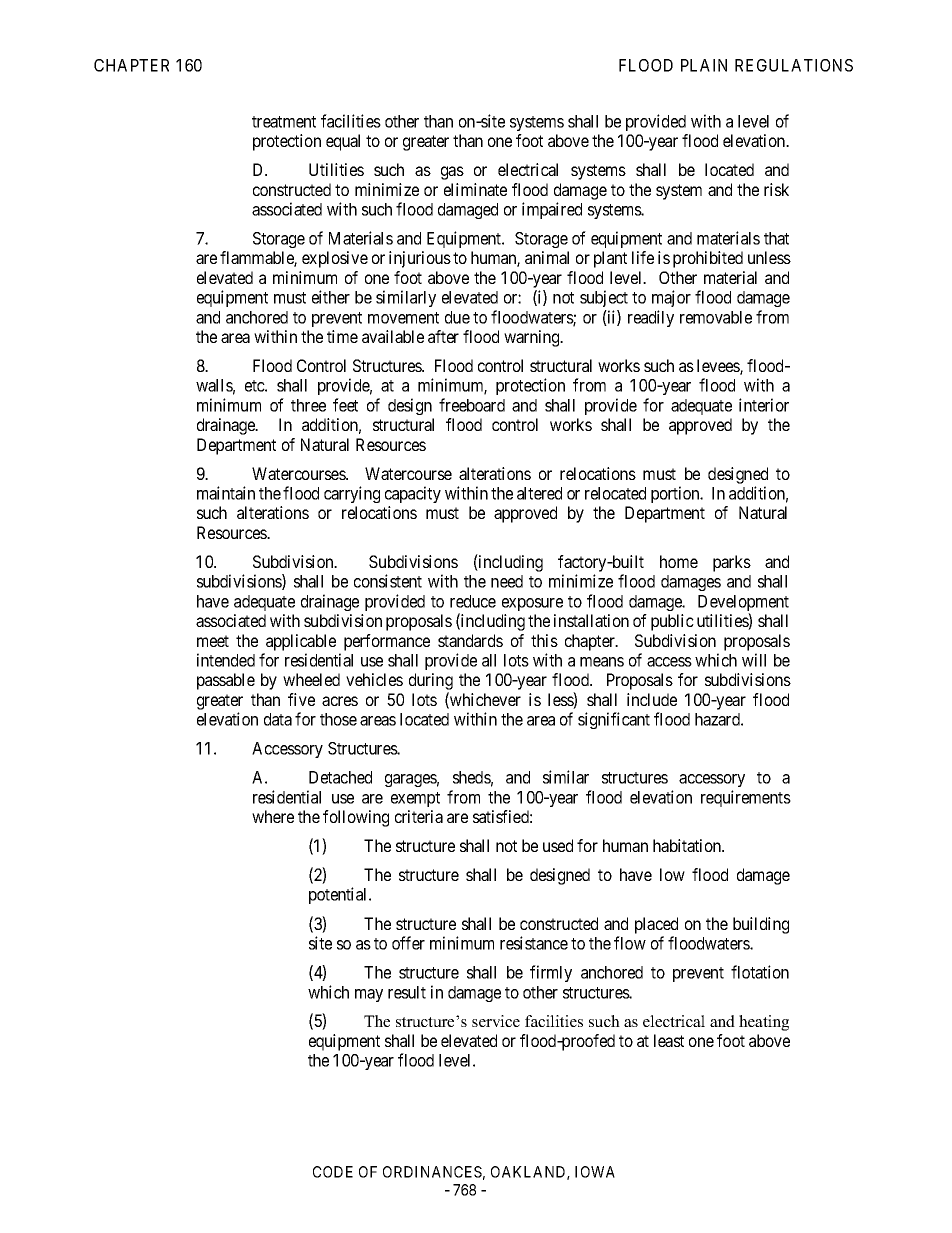 This screenshot has width=952, height=1233. I want to click on IOWA, so click(595, 1172).
